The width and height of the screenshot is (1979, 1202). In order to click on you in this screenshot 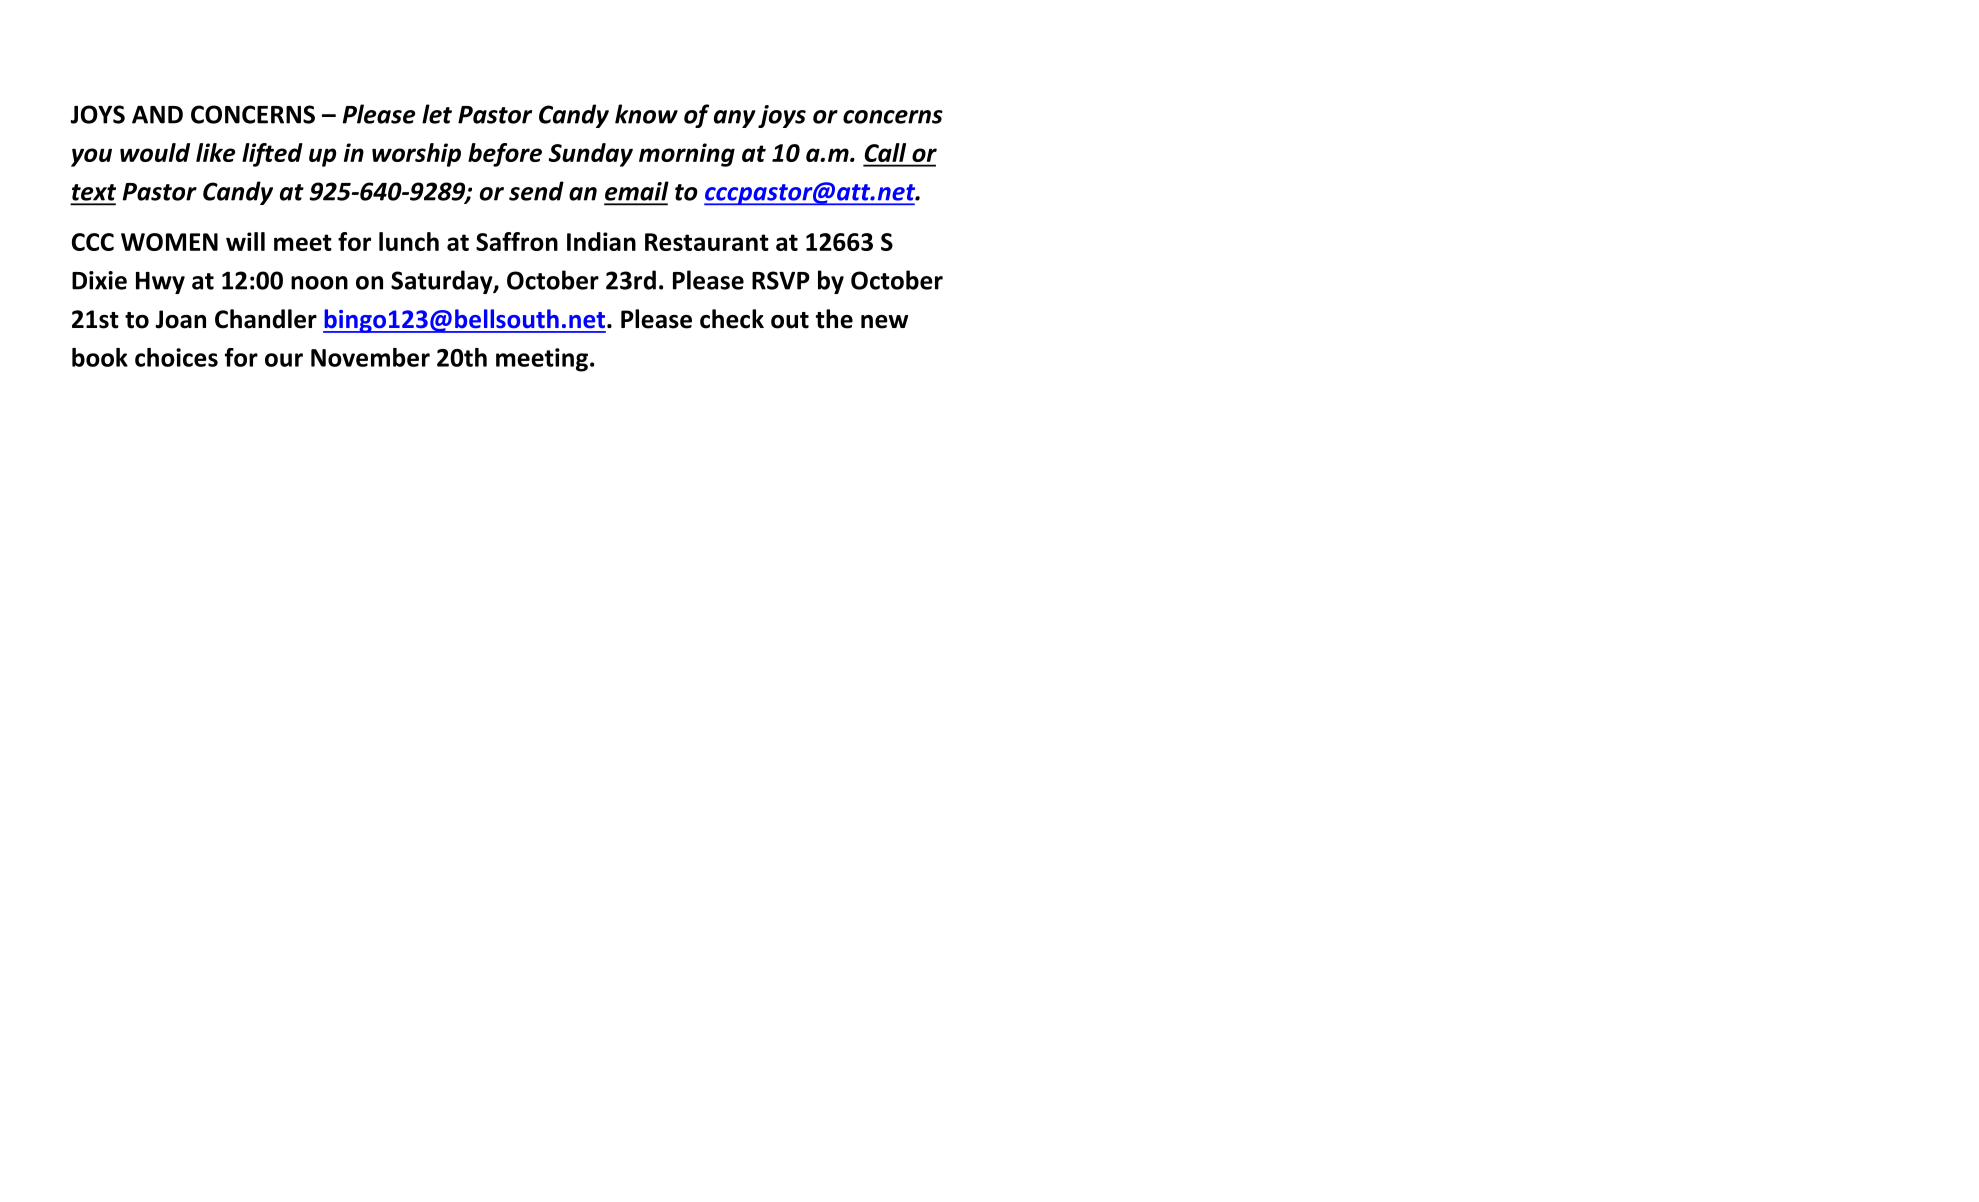, I will do `click(91, 157)`.
